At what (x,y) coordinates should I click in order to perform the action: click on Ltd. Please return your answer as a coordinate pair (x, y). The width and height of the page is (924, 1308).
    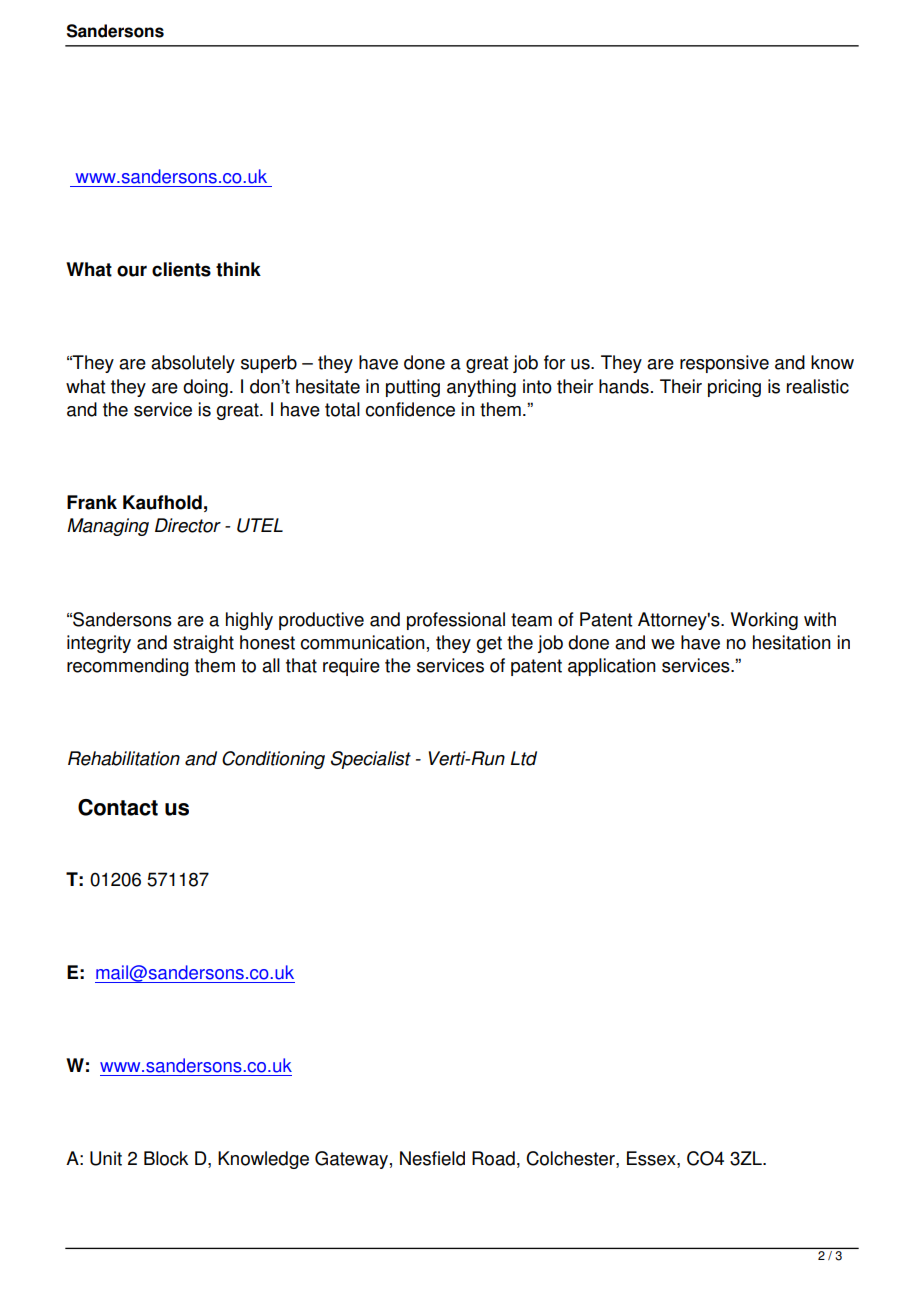
    Looking at the image, I should click on (523, 758).
